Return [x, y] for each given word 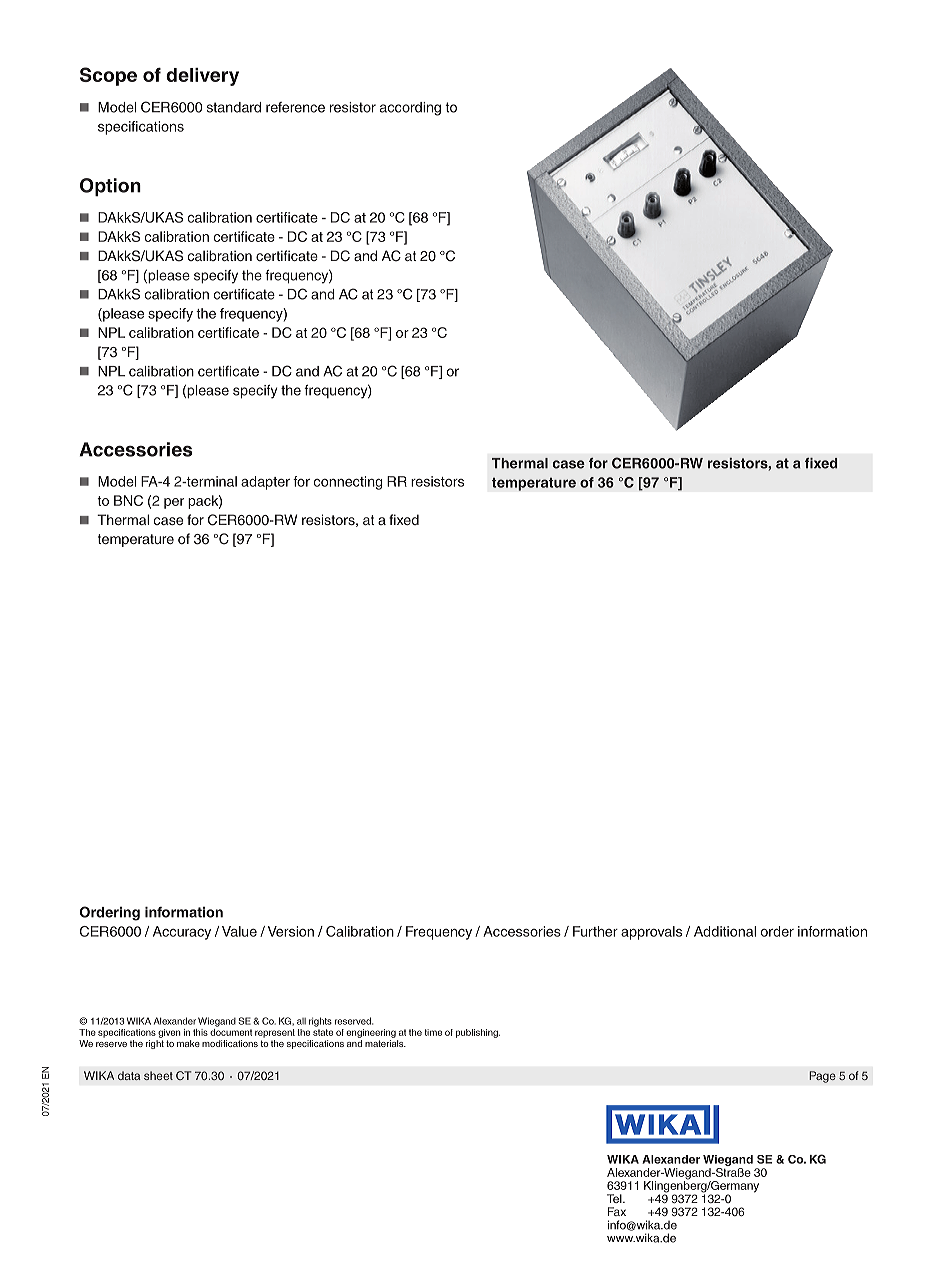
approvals [651, 933]
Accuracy [182, 933]
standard [234, 107]
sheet [158, 1075]
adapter [265, 483]
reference [295, 107]
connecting [348, 483]
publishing [478, 1033]
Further [595, 931]
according [410, 109]
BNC [128, 500]
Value [239, 931]
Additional [725, 931]
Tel [615, 1198]
